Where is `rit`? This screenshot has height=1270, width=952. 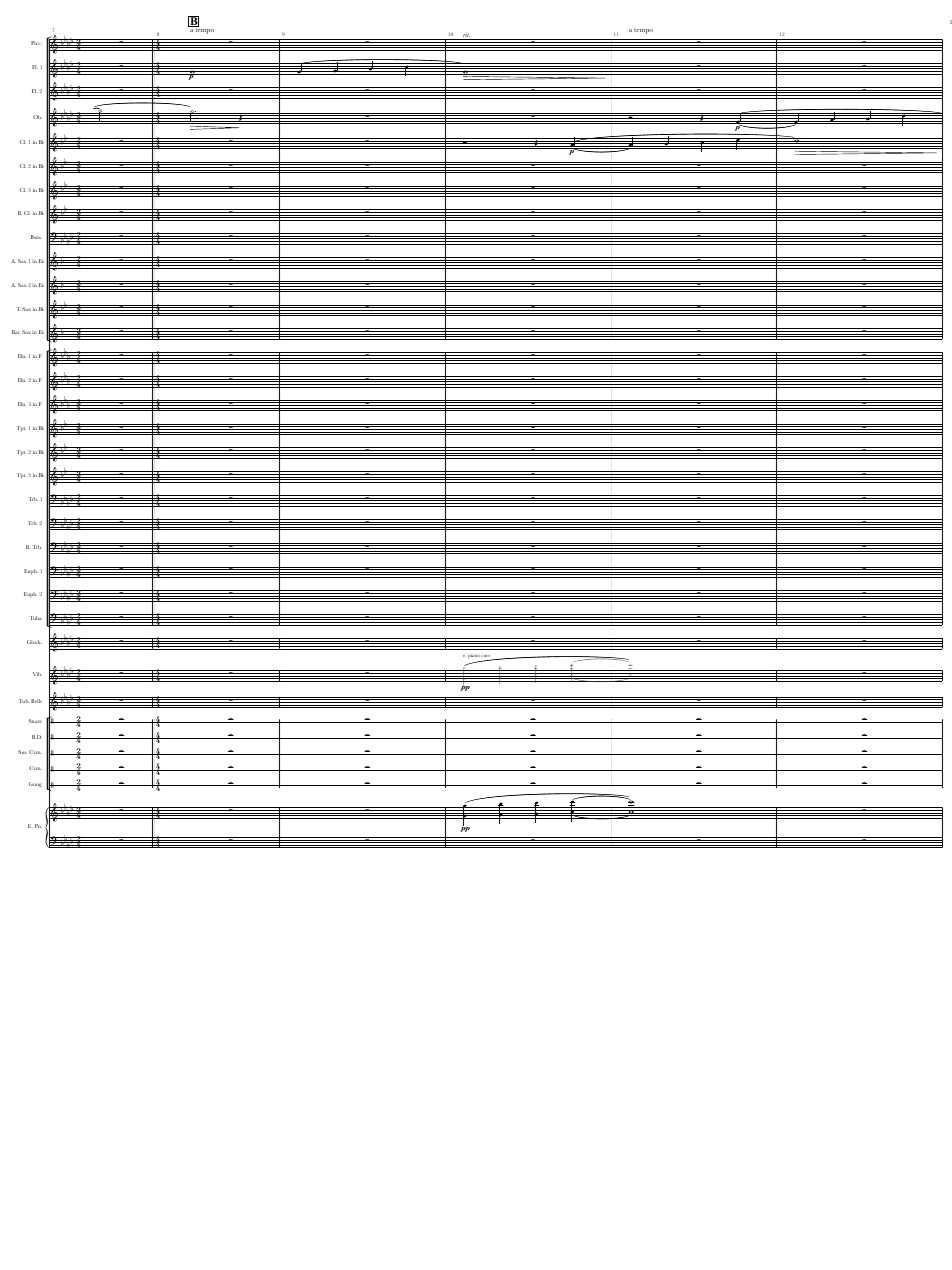 rit is located at coordinates (466, 36).
